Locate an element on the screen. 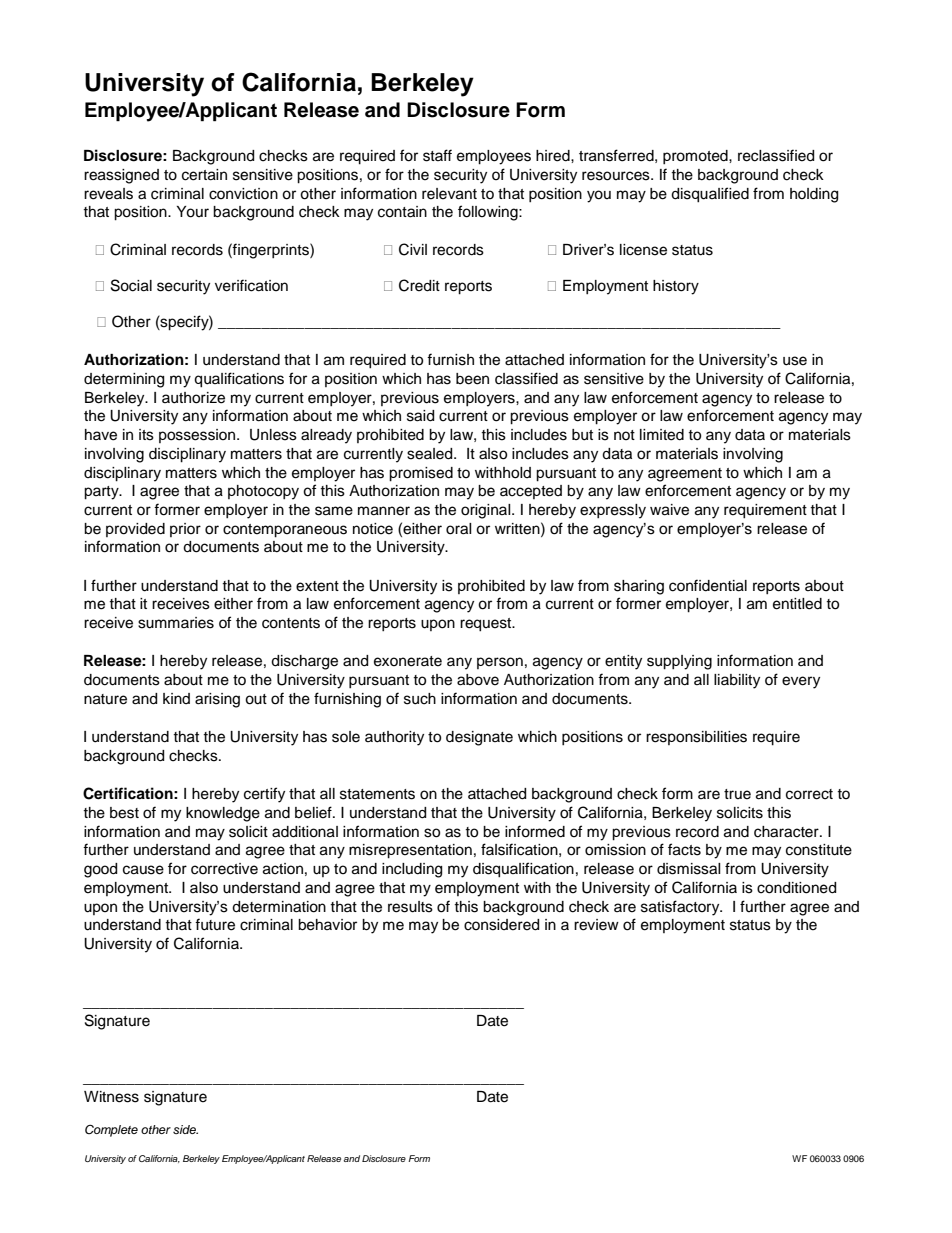  original is located at coordinates (487, 511).
